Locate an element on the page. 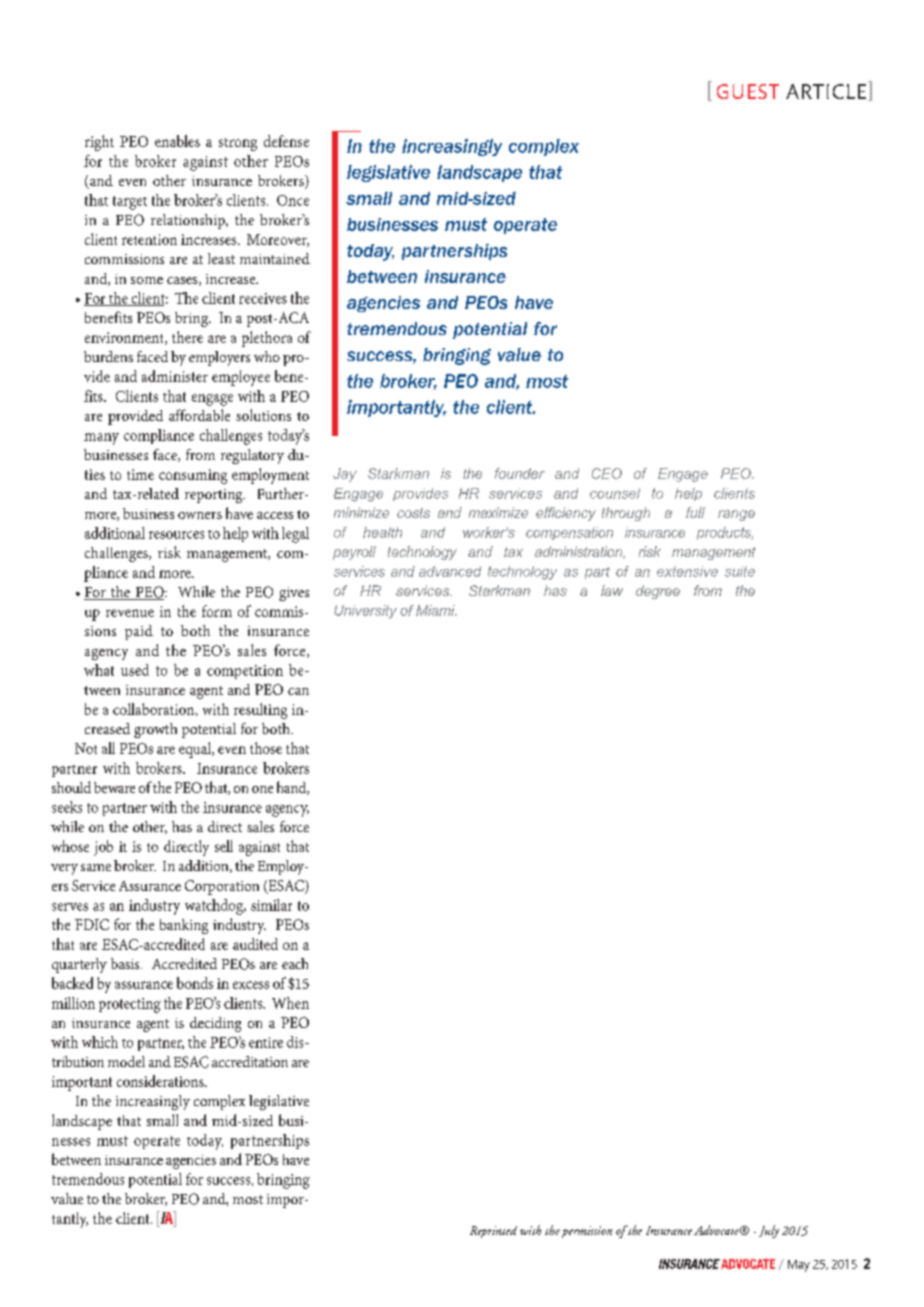  May is located at coordinates (799, 1266).
